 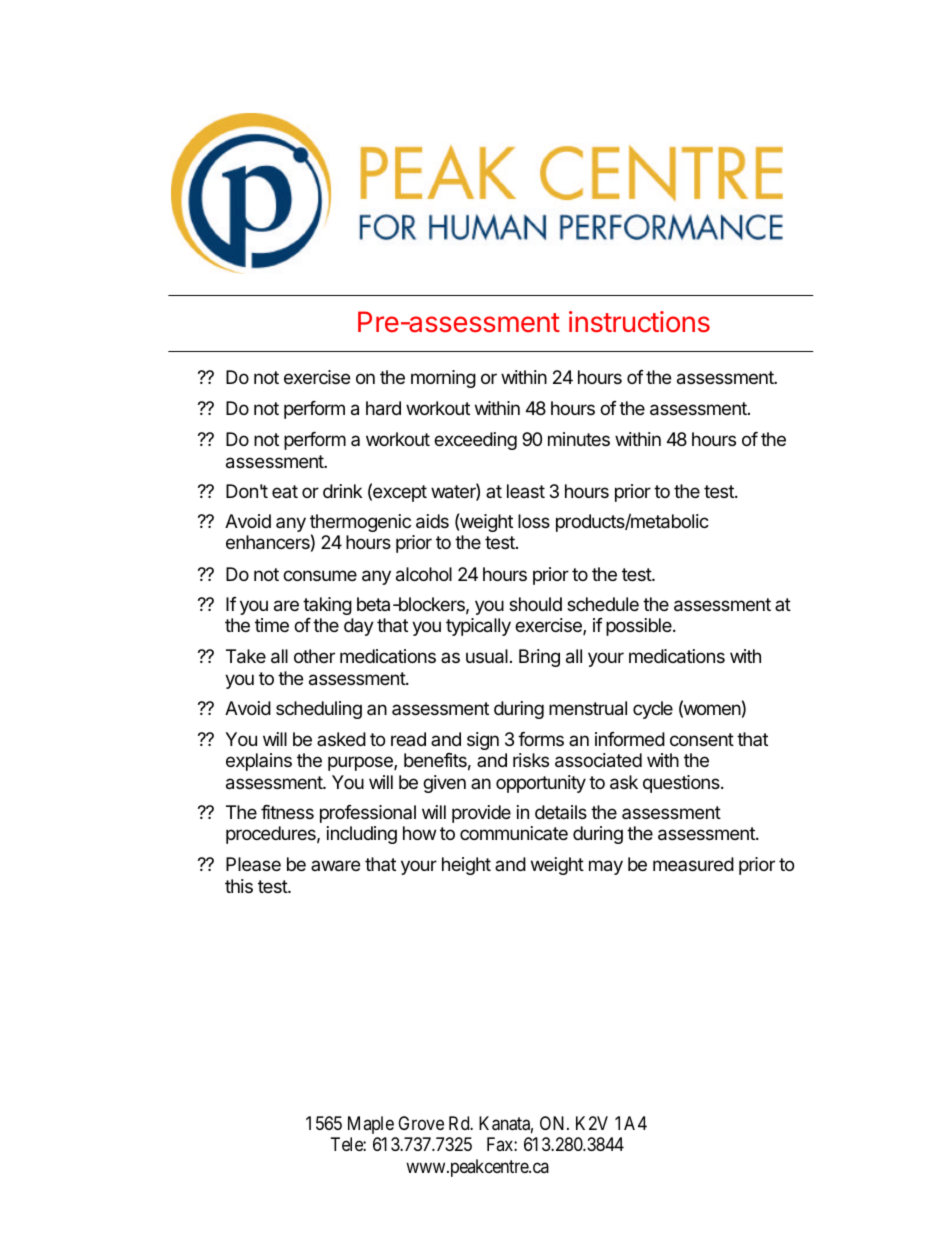 What do you see at coordinates (466, 866) in the image?
I see `height` at bounding box center [466, 866].
